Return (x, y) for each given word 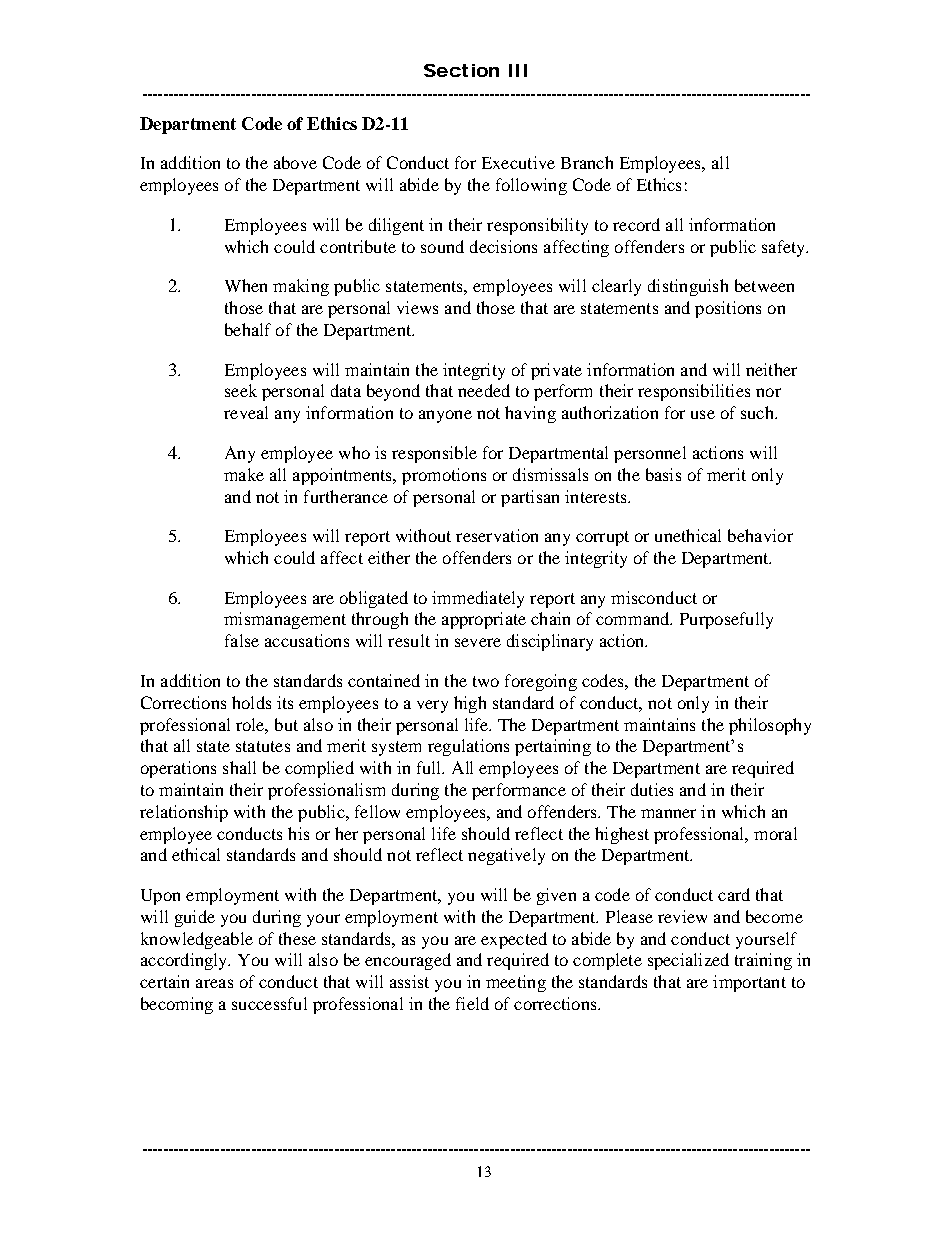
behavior (760, 535)
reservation (497, 535)
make (244, 474)
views (417, 307)
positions (728, 309)
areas (214, 983)
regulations (468, 747)
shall (239, 767)
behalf (248, 329)
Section (461, 70)
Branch (587, 162)
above (295, 162)
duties (652, 789)
